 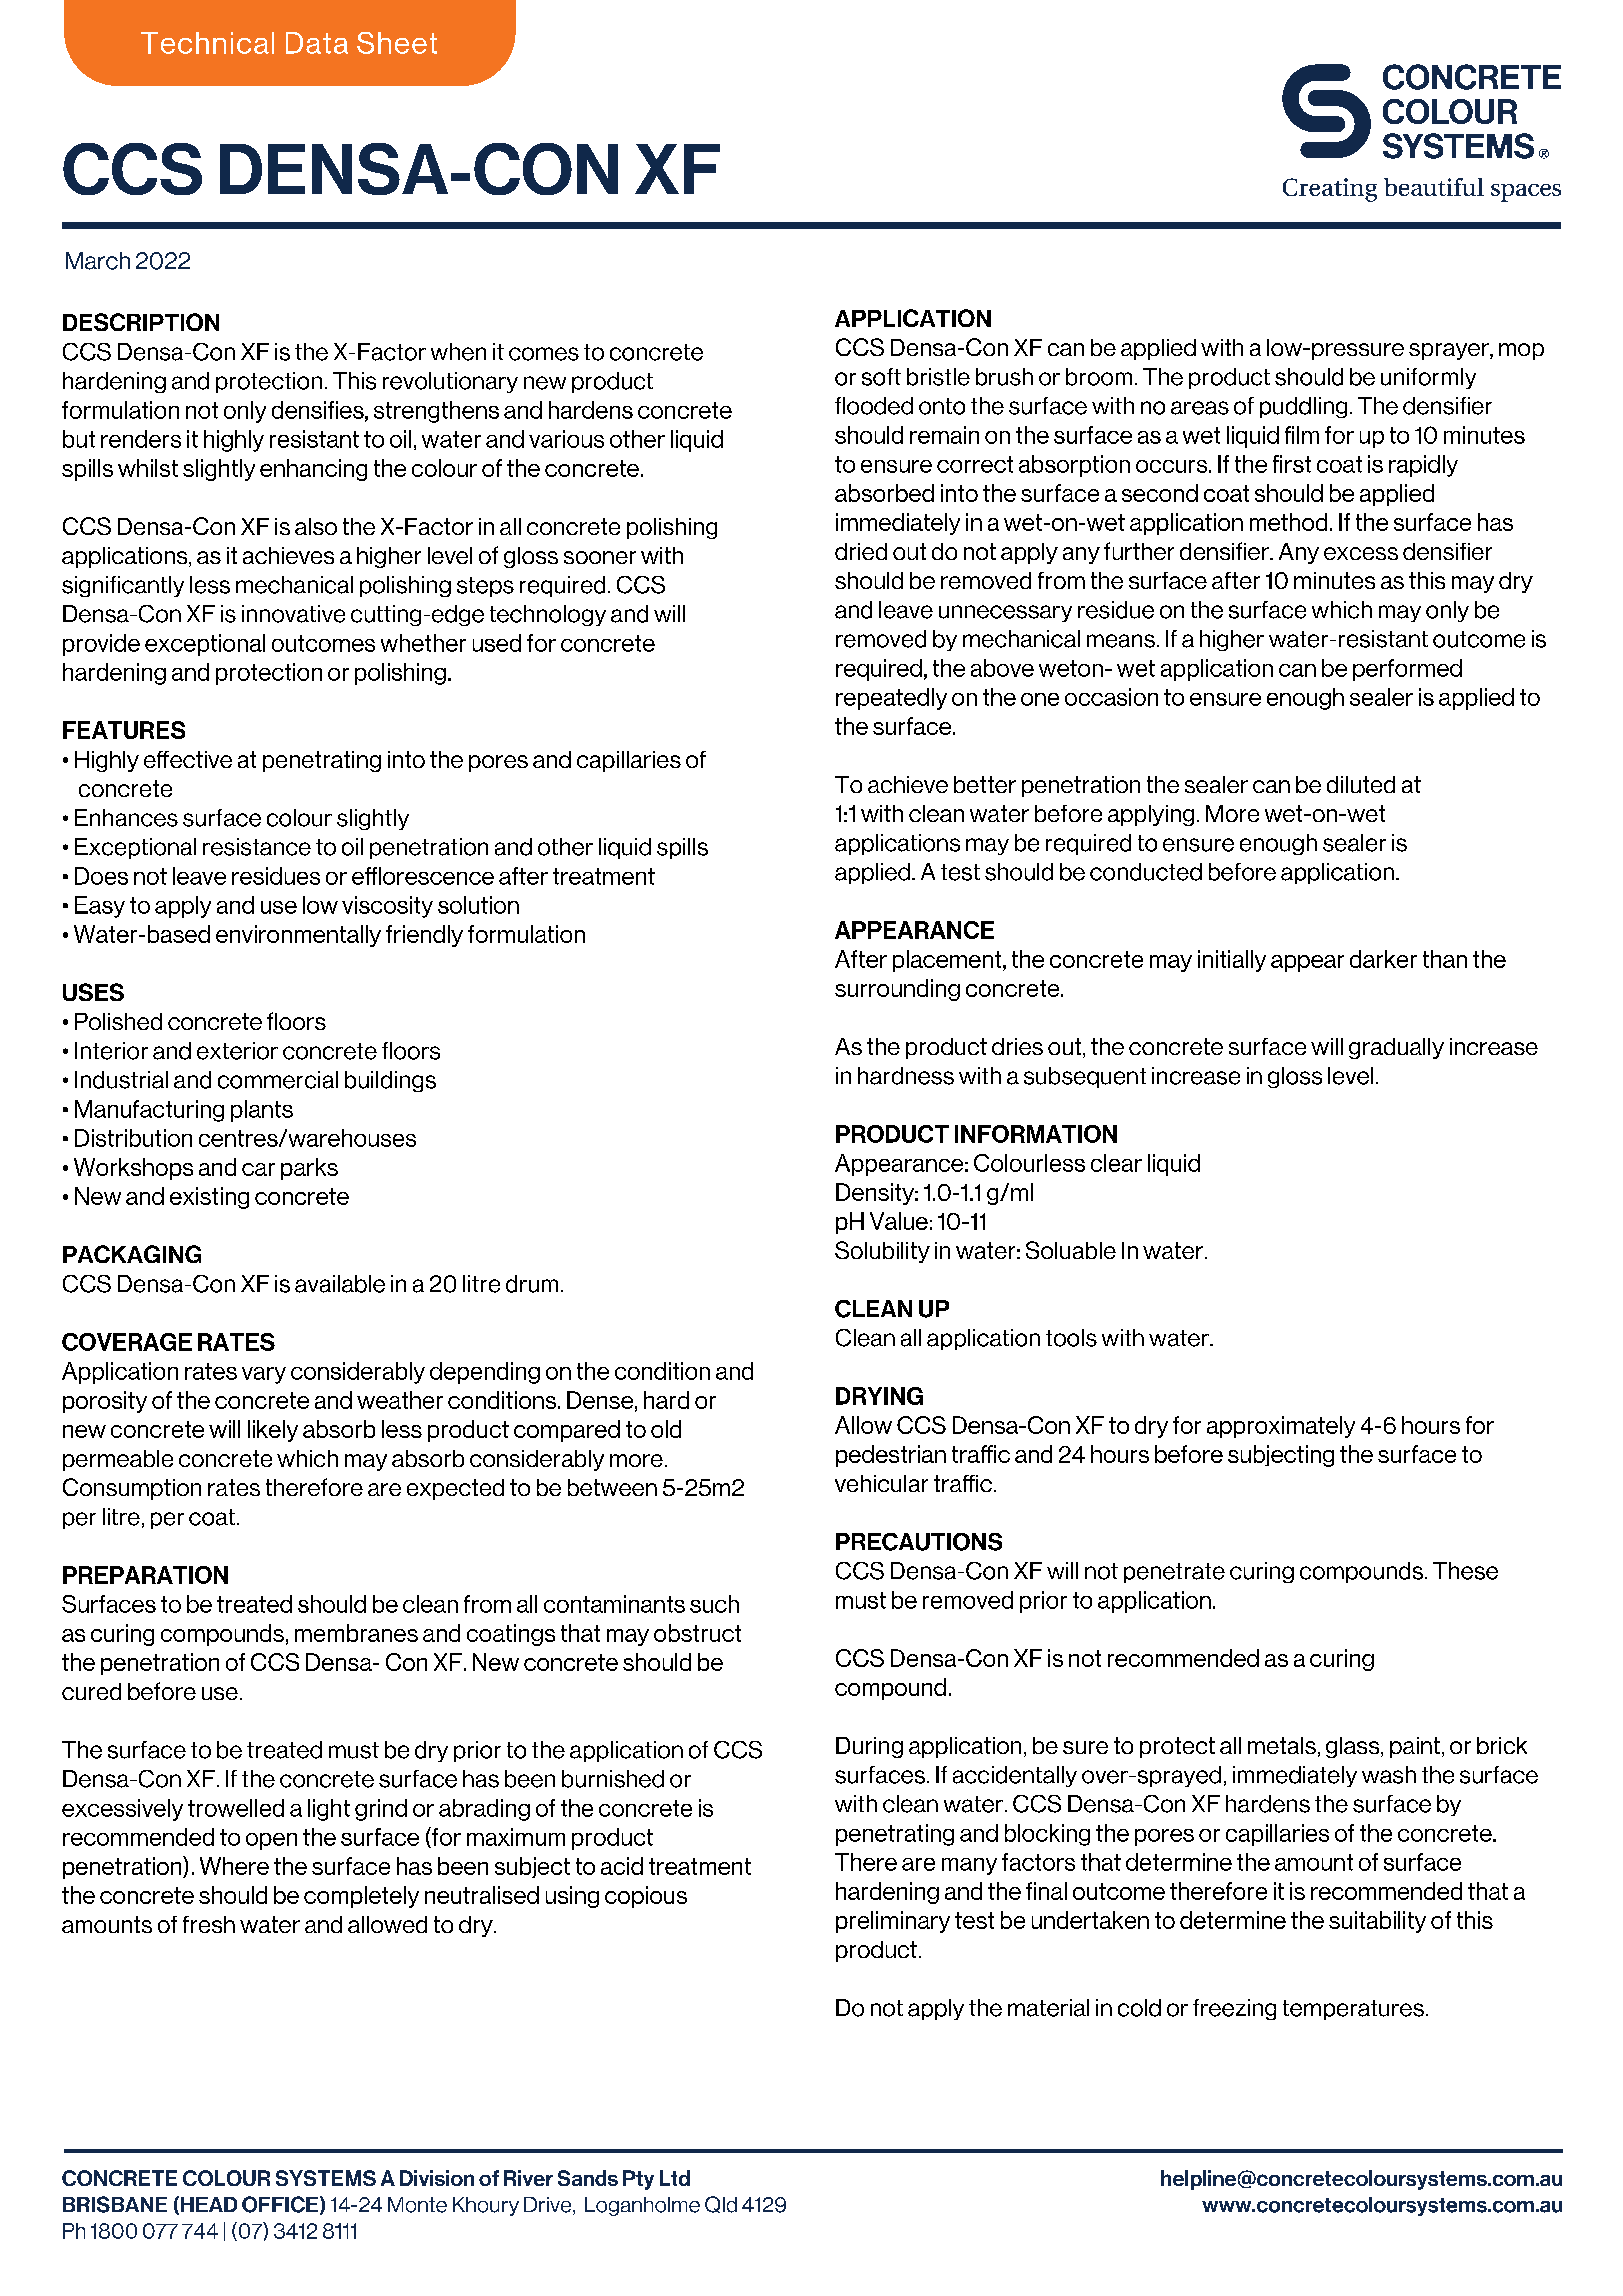 What do you see at coordinates (1407, 670) in the screenshot?
I see `performed` at bounding box center [1407, 670].
